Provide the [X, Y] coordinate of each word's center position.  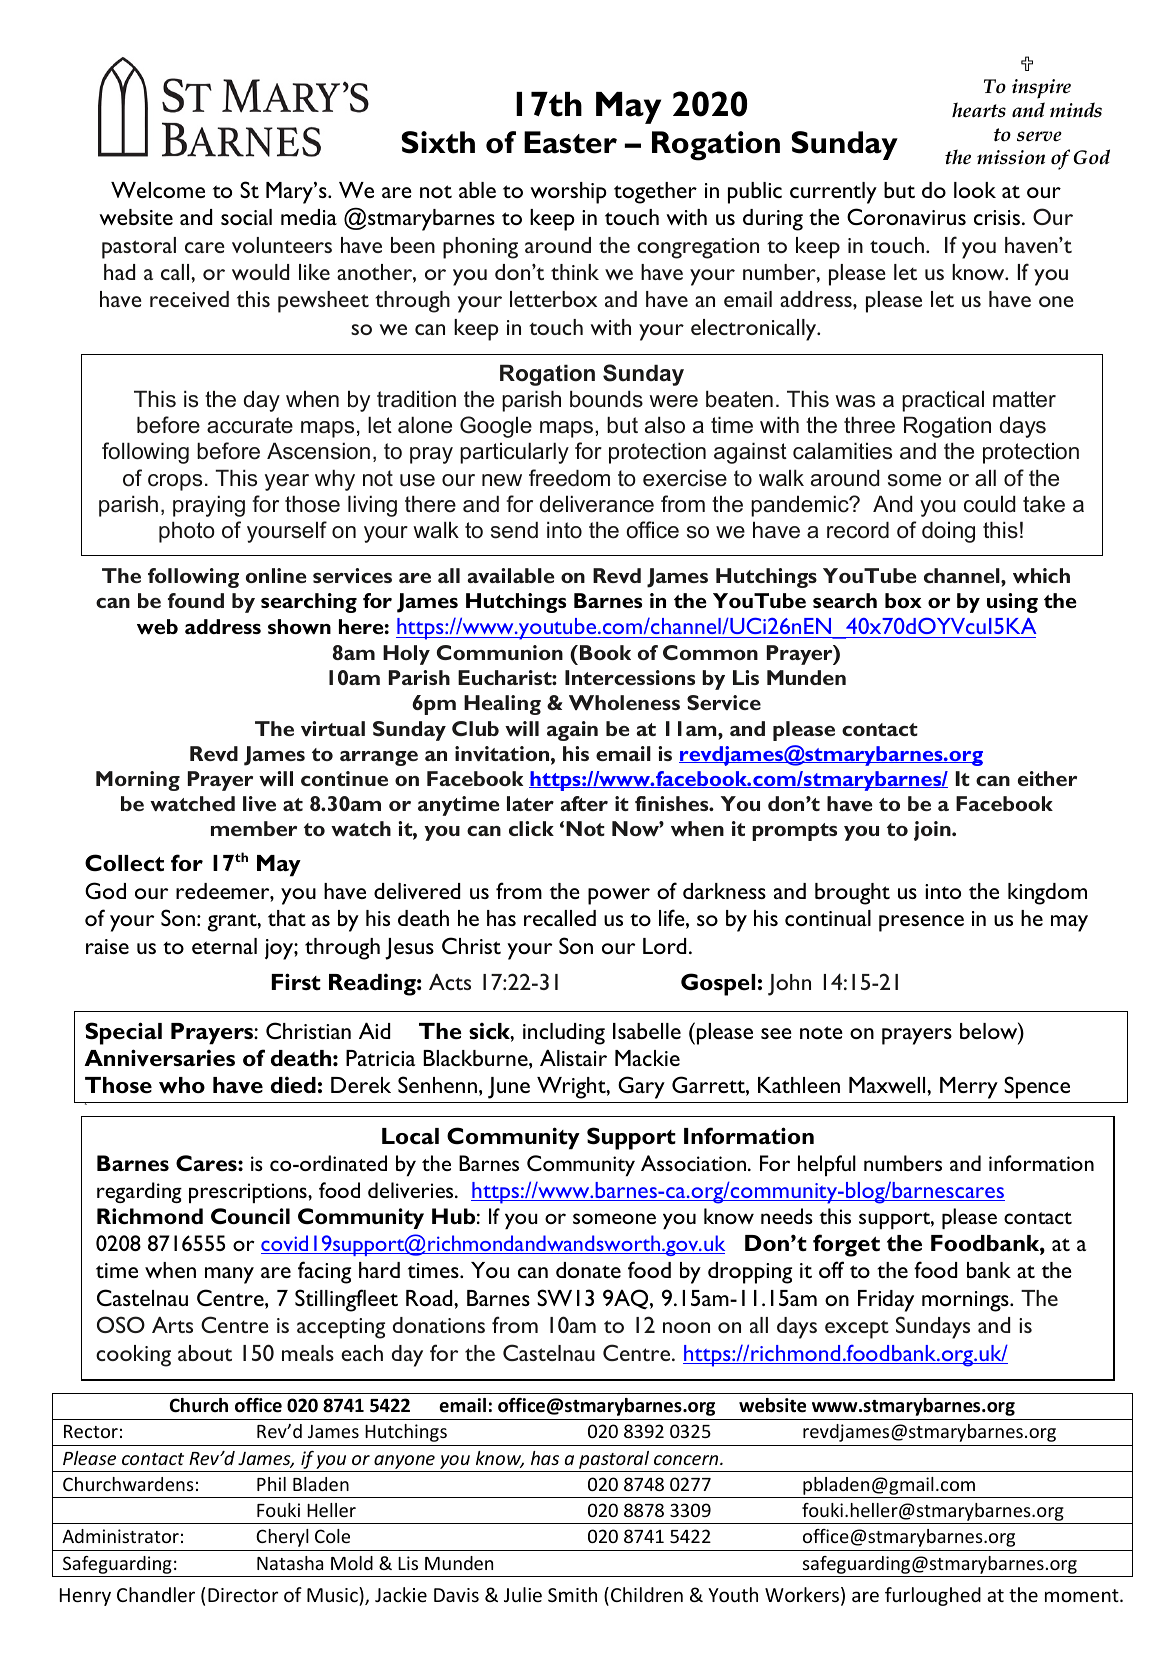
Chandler [156, 1594]
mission [1011, 157]
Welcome [158, 190]
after [584, 803]
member [254, 828]
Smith [572, 1594]
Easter [570, 142]
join [933, 831]
